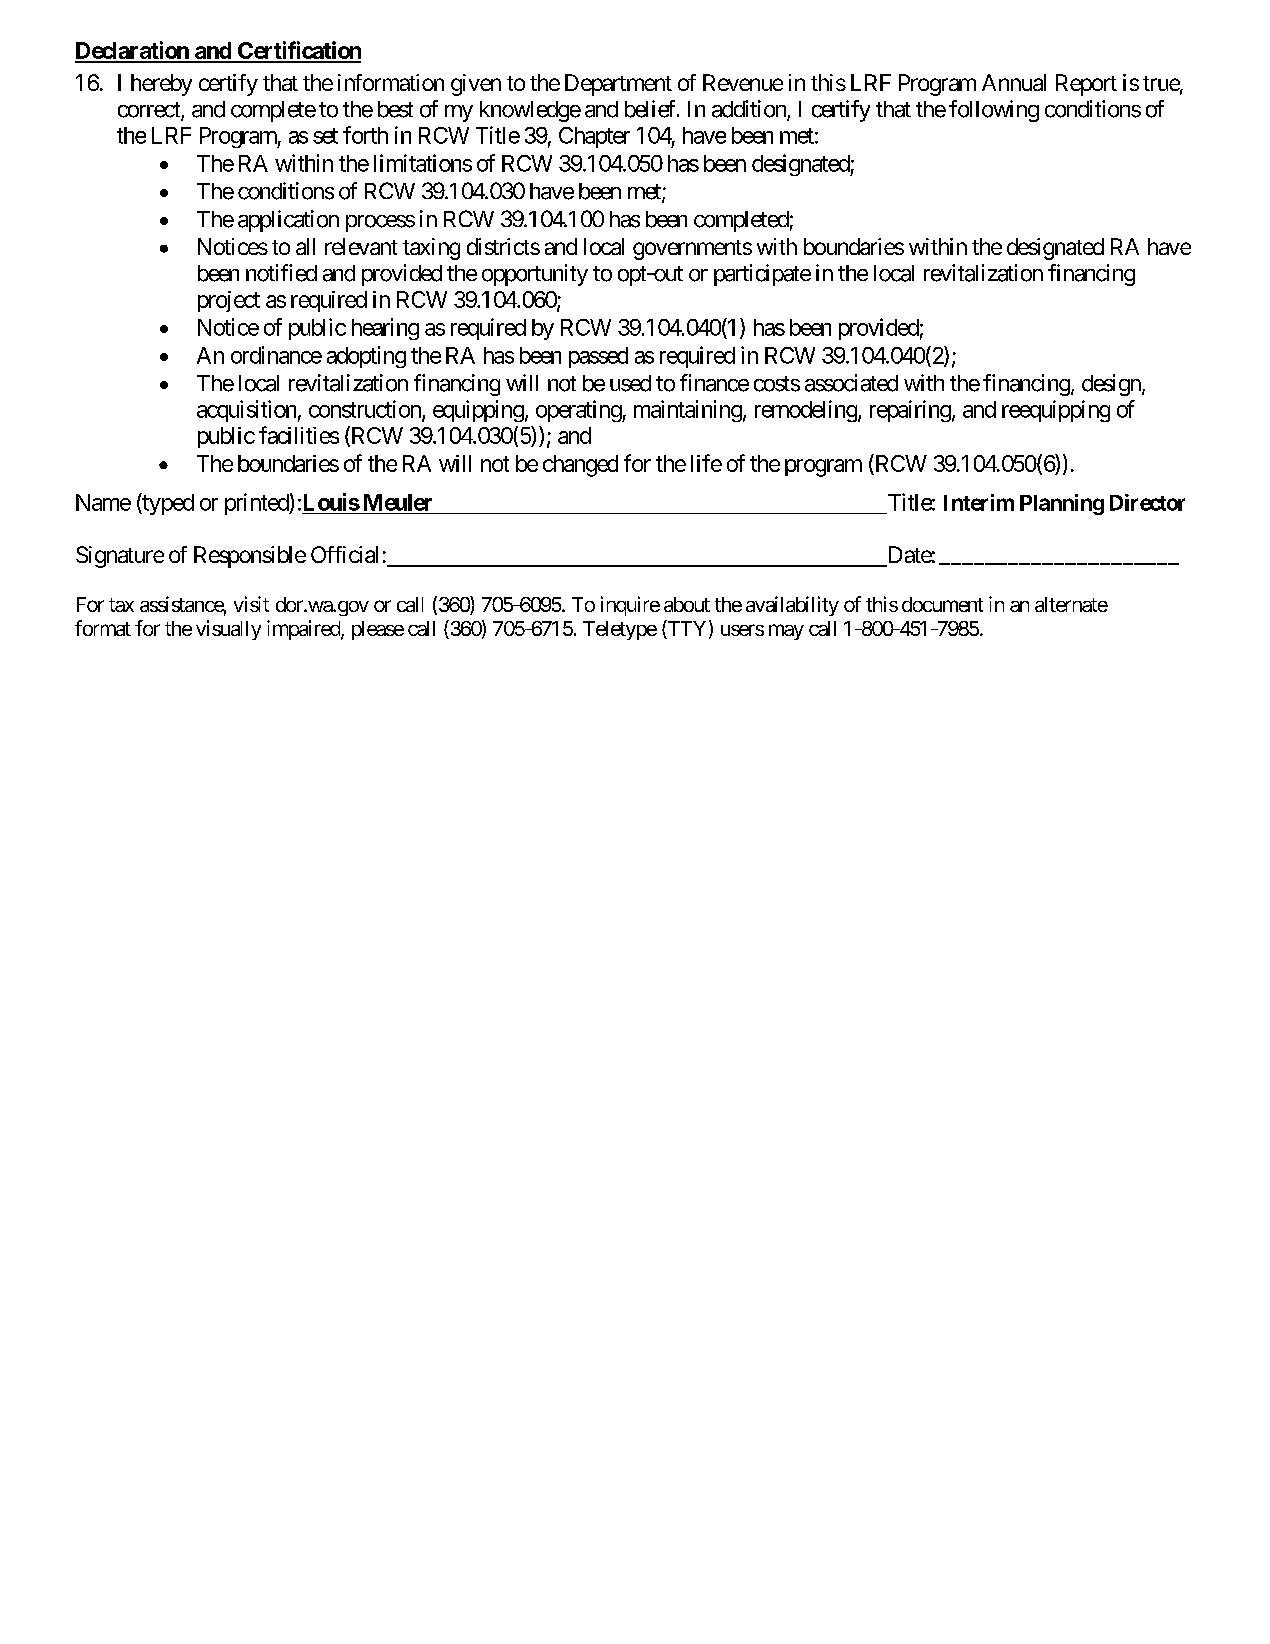  What do you see at coordinates (298, 51) in the screenshot?
I see `Certification` at bounding box center [298, 51].
